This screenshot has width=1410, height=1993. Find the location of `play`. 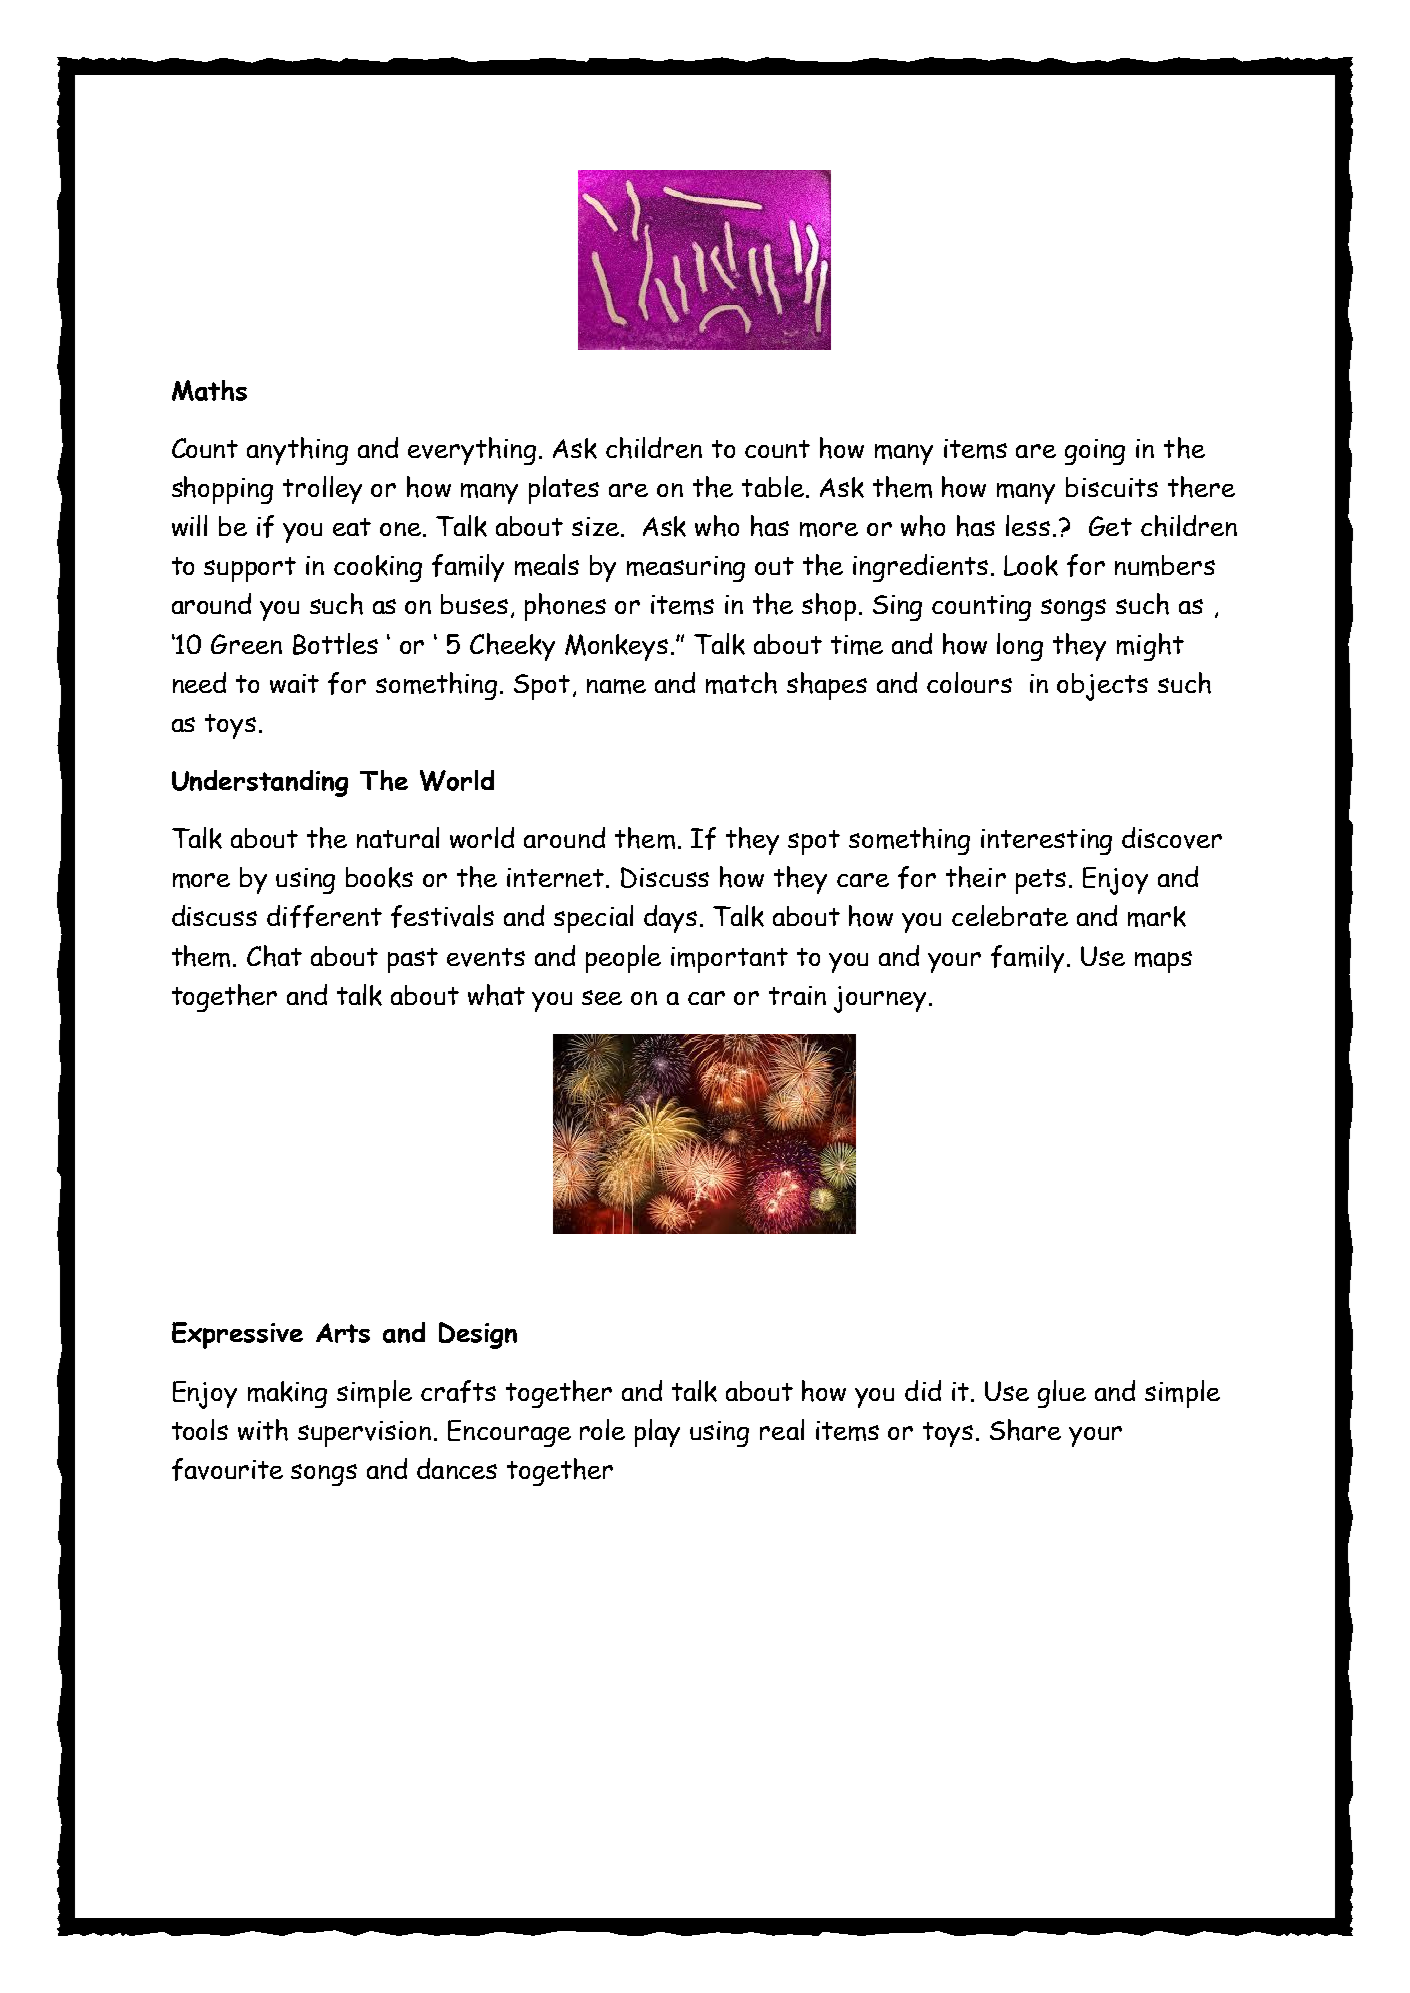

play is located at coordinates (657, 1433).
